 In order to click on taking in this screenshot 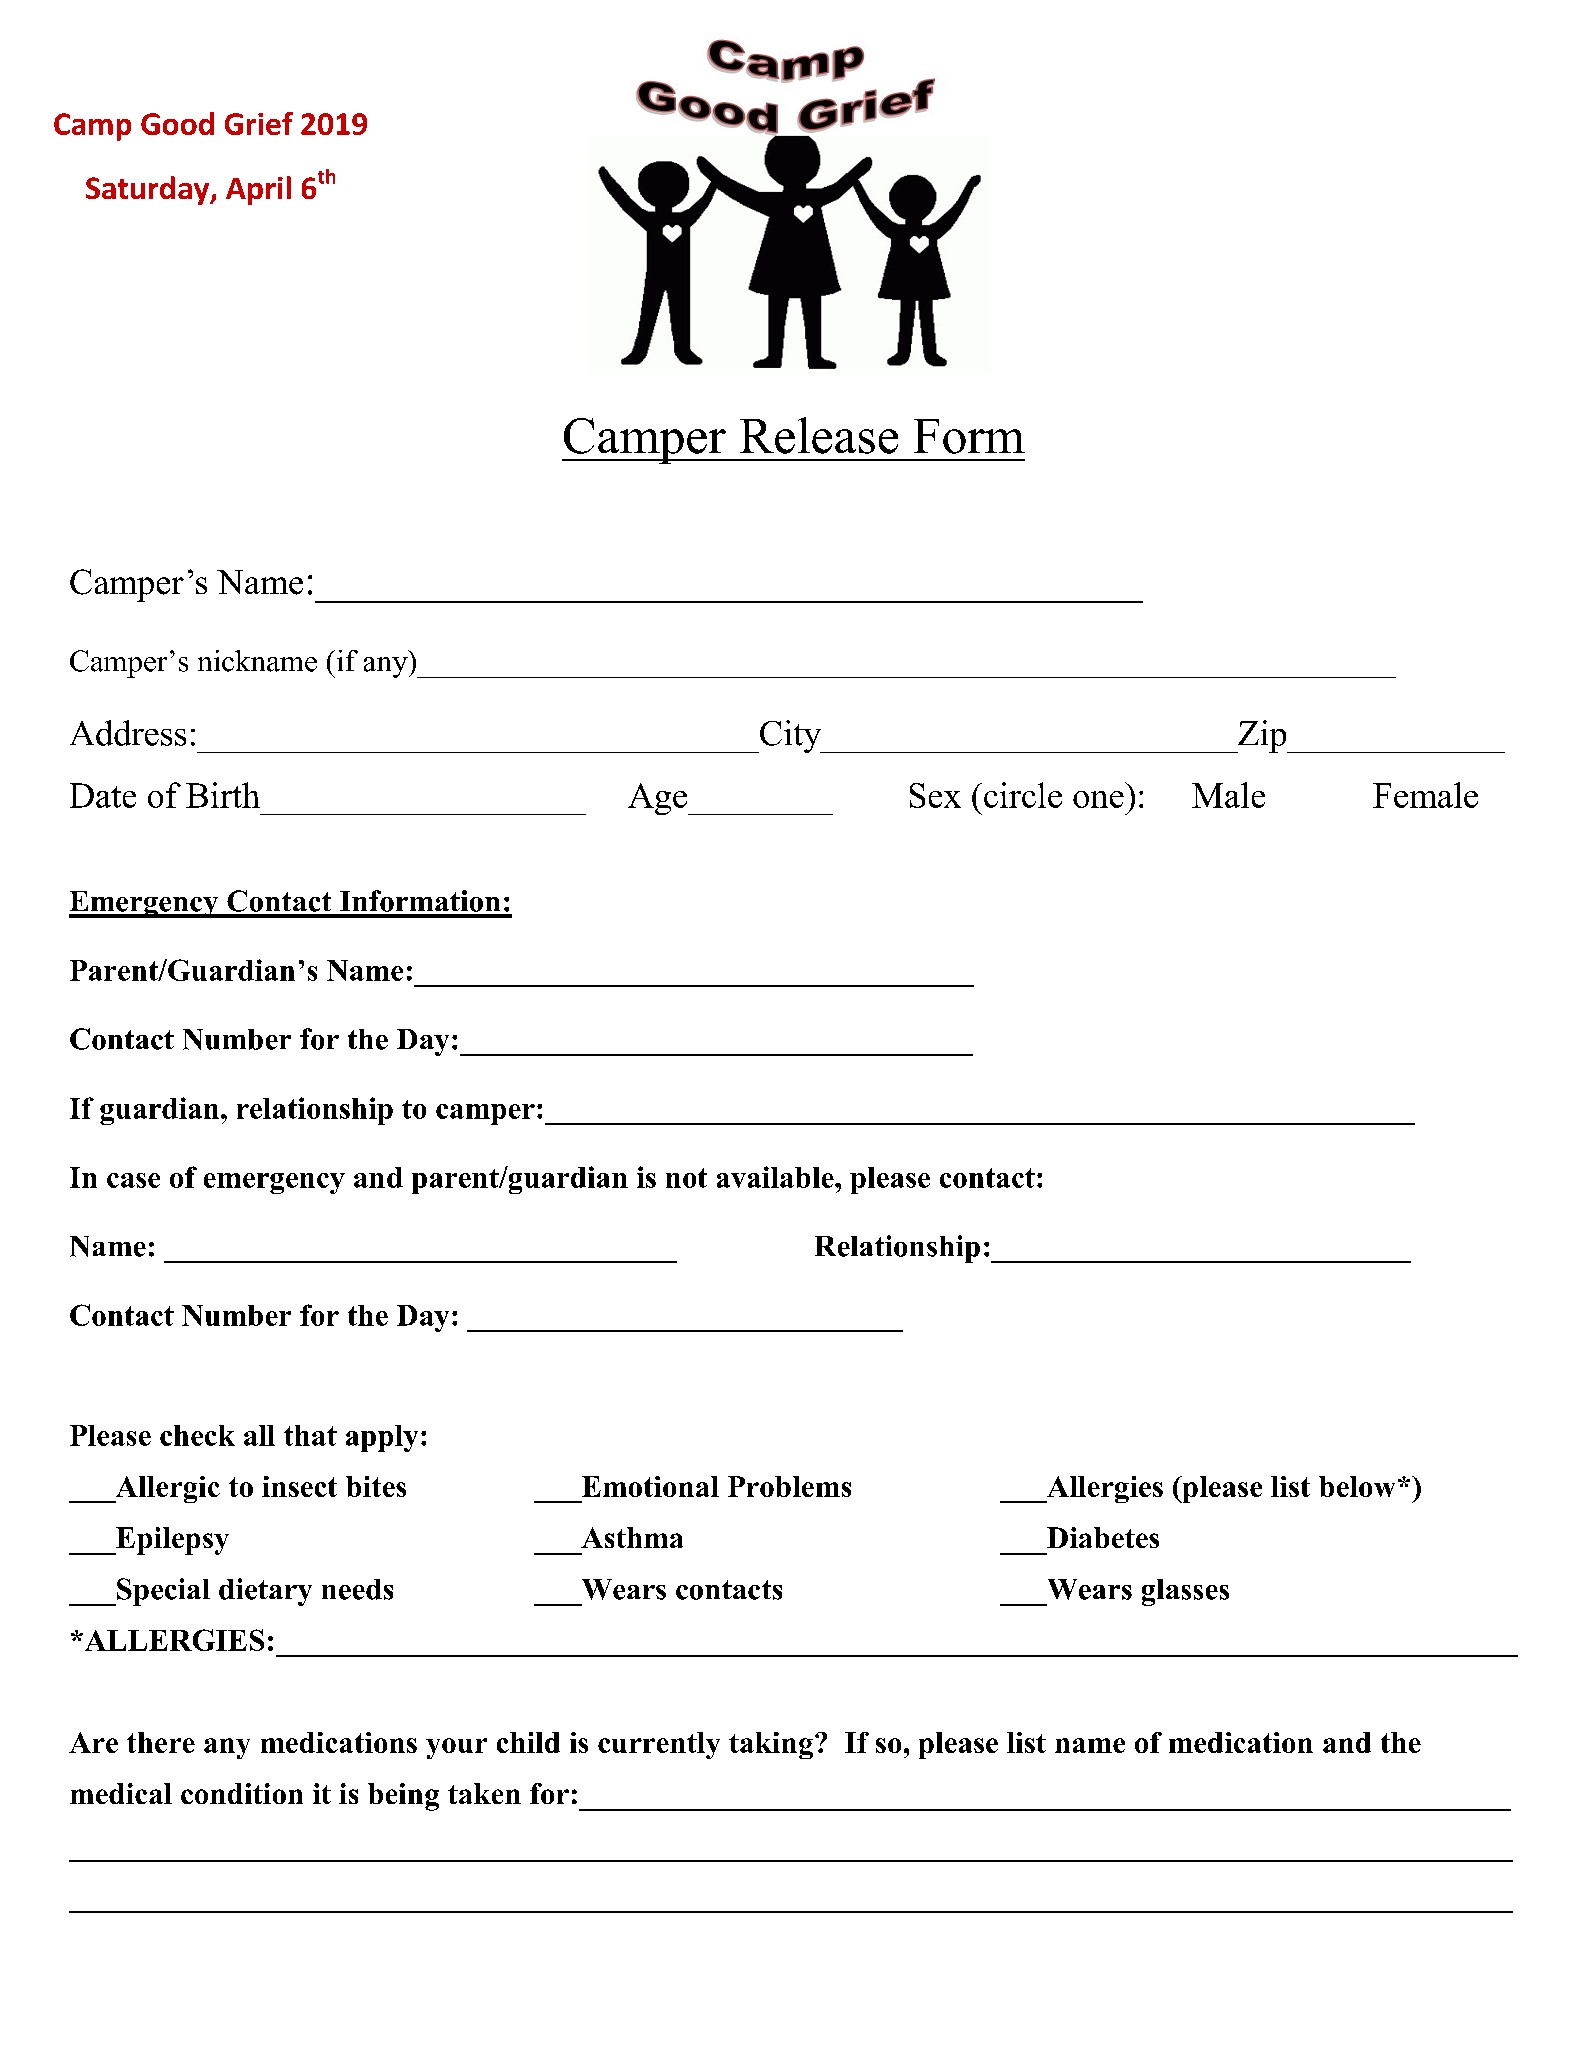, I will do `click(771, 1745)`.
